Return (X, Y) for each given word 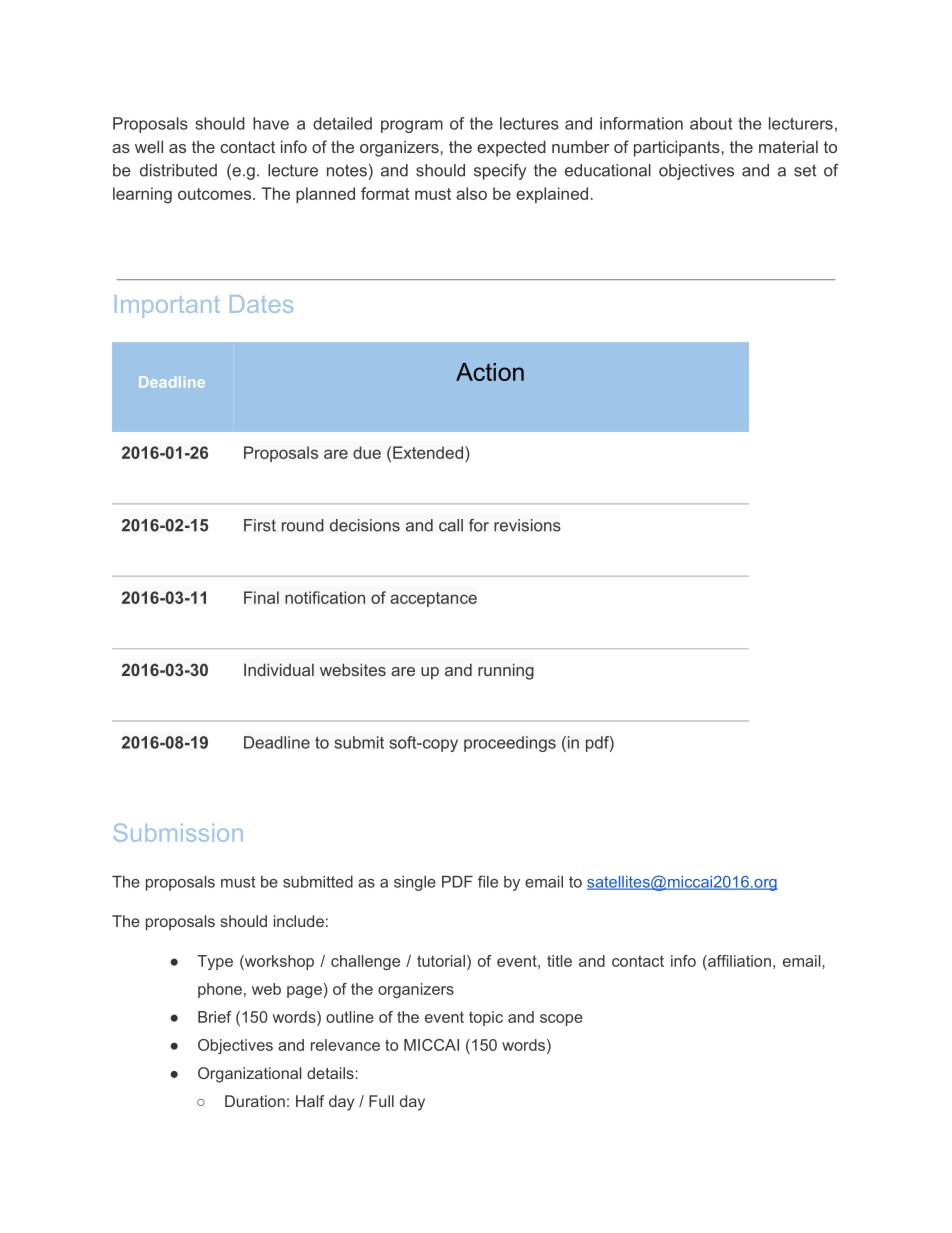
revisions (527, 525)
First (260, 525)
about (711, 123)
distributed (178, 170)
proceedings (510, 744)
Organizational (249, 1075)
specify (500, 172)
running (506, 671)
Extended (428, 452)
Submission (178, 832)
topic (486, 1018)
